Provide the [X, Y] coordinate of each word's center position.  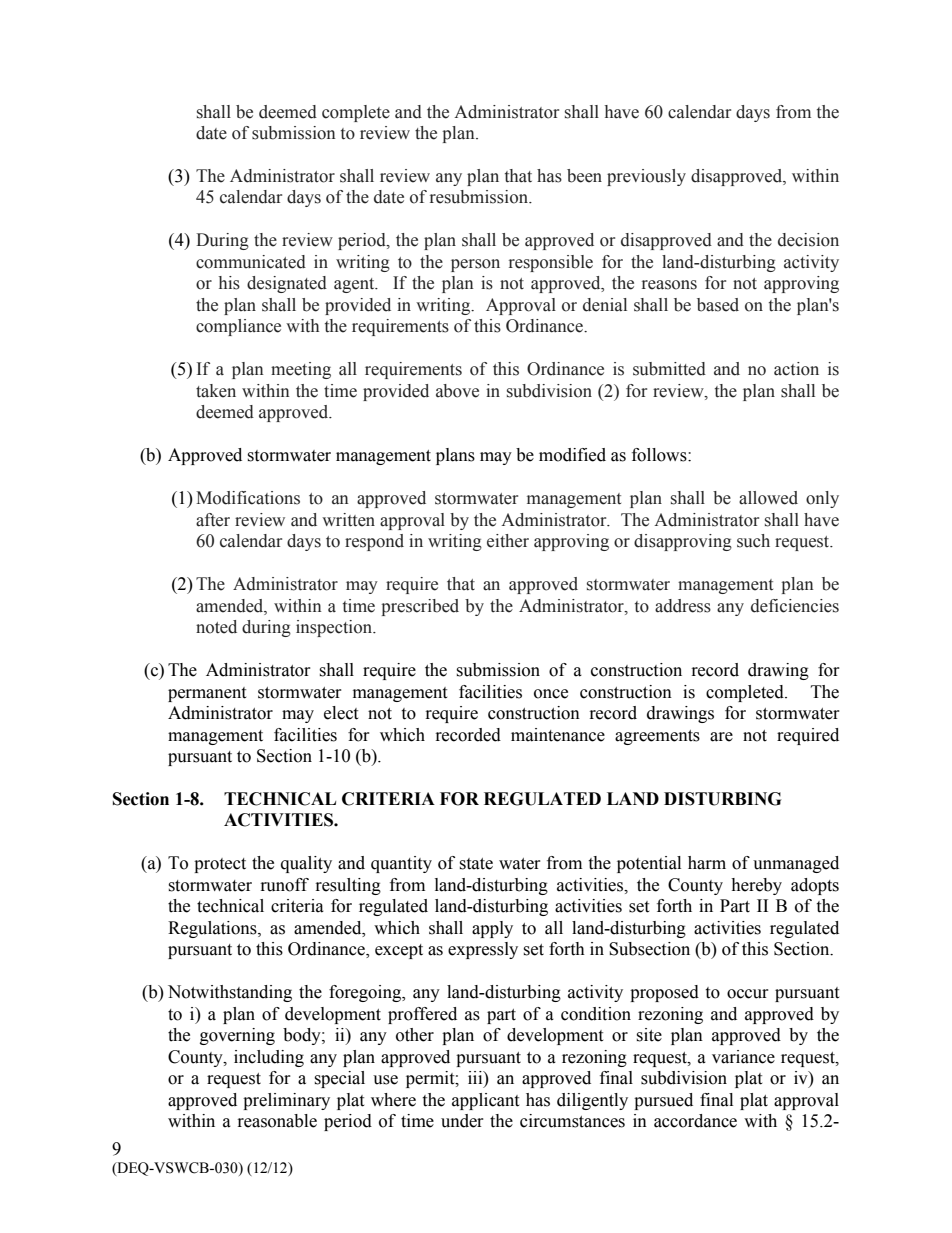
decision [808, 240]
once [551, 694]
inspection [335, 628]
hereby [756, 886]
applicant [485, 1101]
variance [743, 1057]
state [476, 864]
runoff [285, 885]
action [796, 369]
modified [572, 455]
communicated [251, 262]
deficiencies [795, 606]
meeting [301, 370]
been [584, 176]
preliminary [286, 1101]
